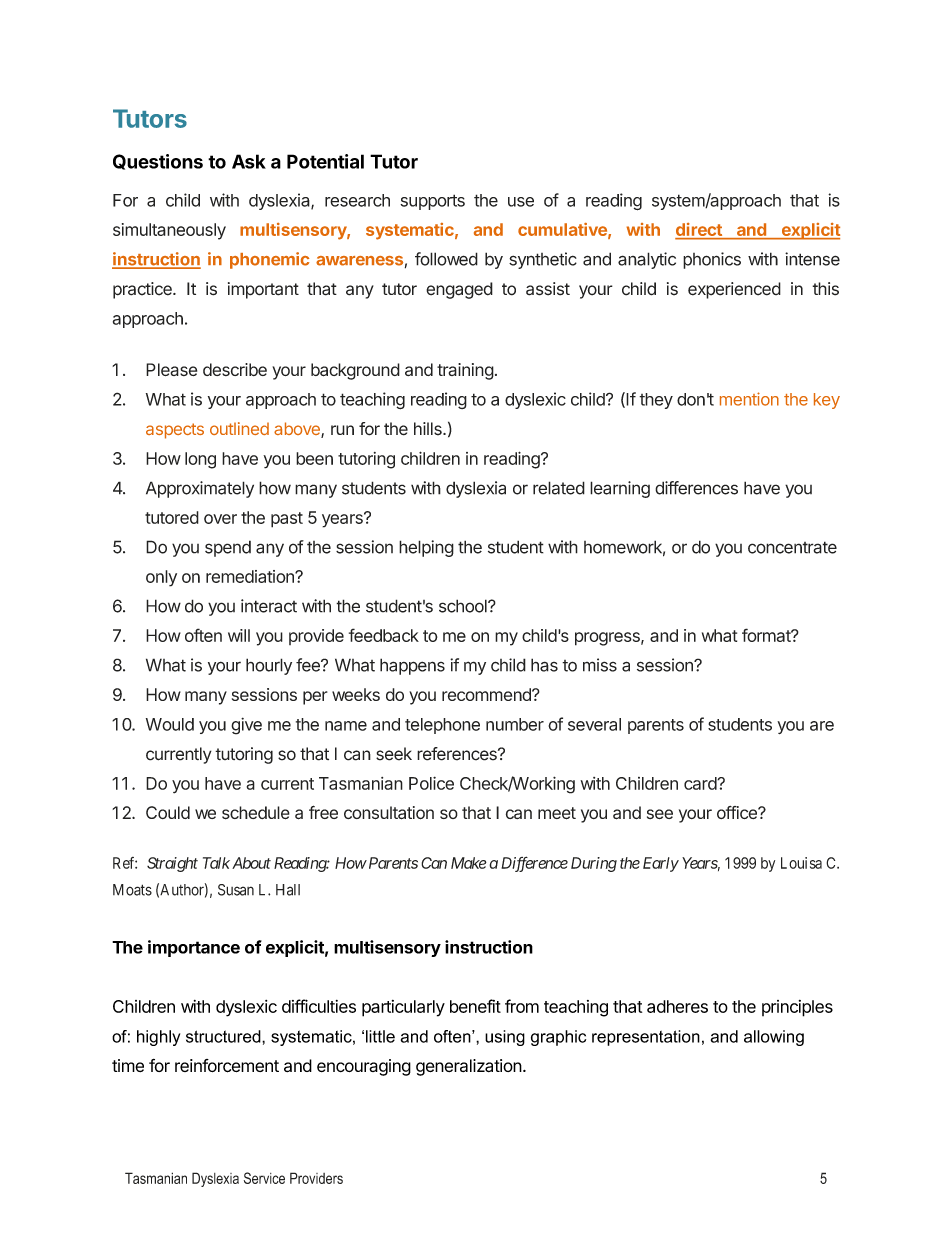 Image resolution: width=952 pixels, height=1233 pixels. What do you see at coordinates (600, 665) in the screenshot?
I see `miss` at bounding box center [600, 665].
